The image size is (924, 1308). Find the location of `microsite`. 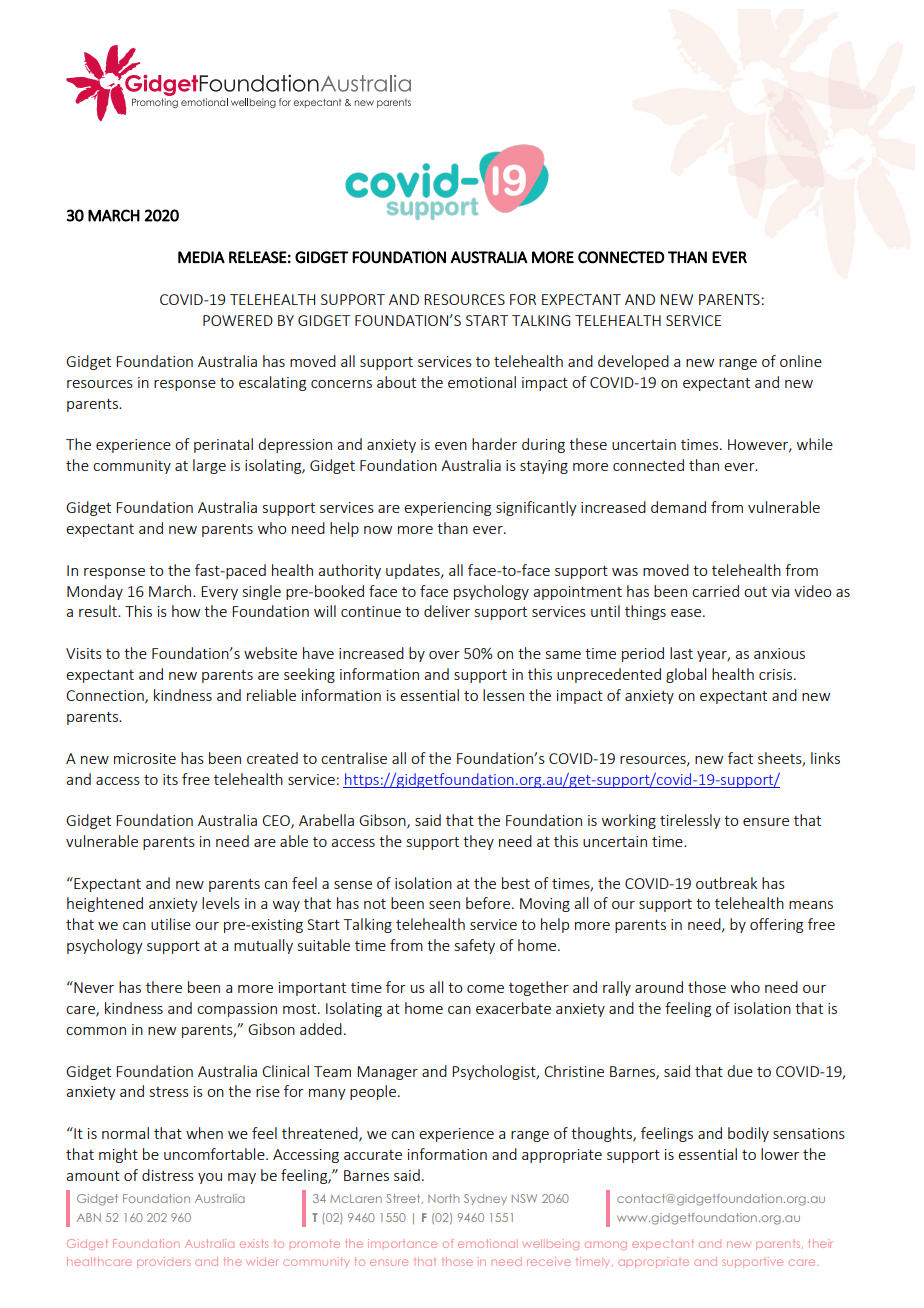

microsite is located at coordinates (145, 758).
